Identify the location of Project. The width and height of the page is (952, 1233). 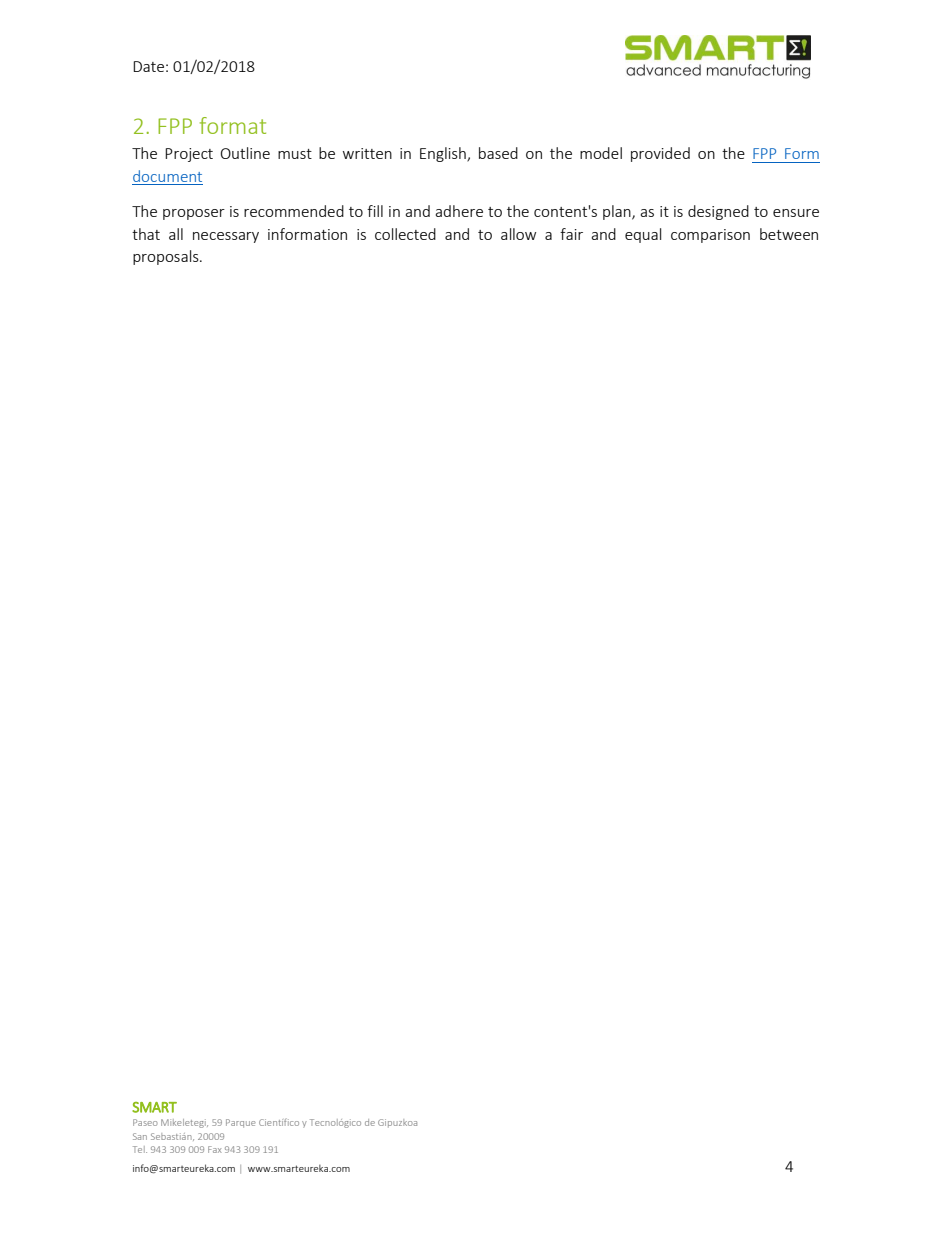
(189, 155).
